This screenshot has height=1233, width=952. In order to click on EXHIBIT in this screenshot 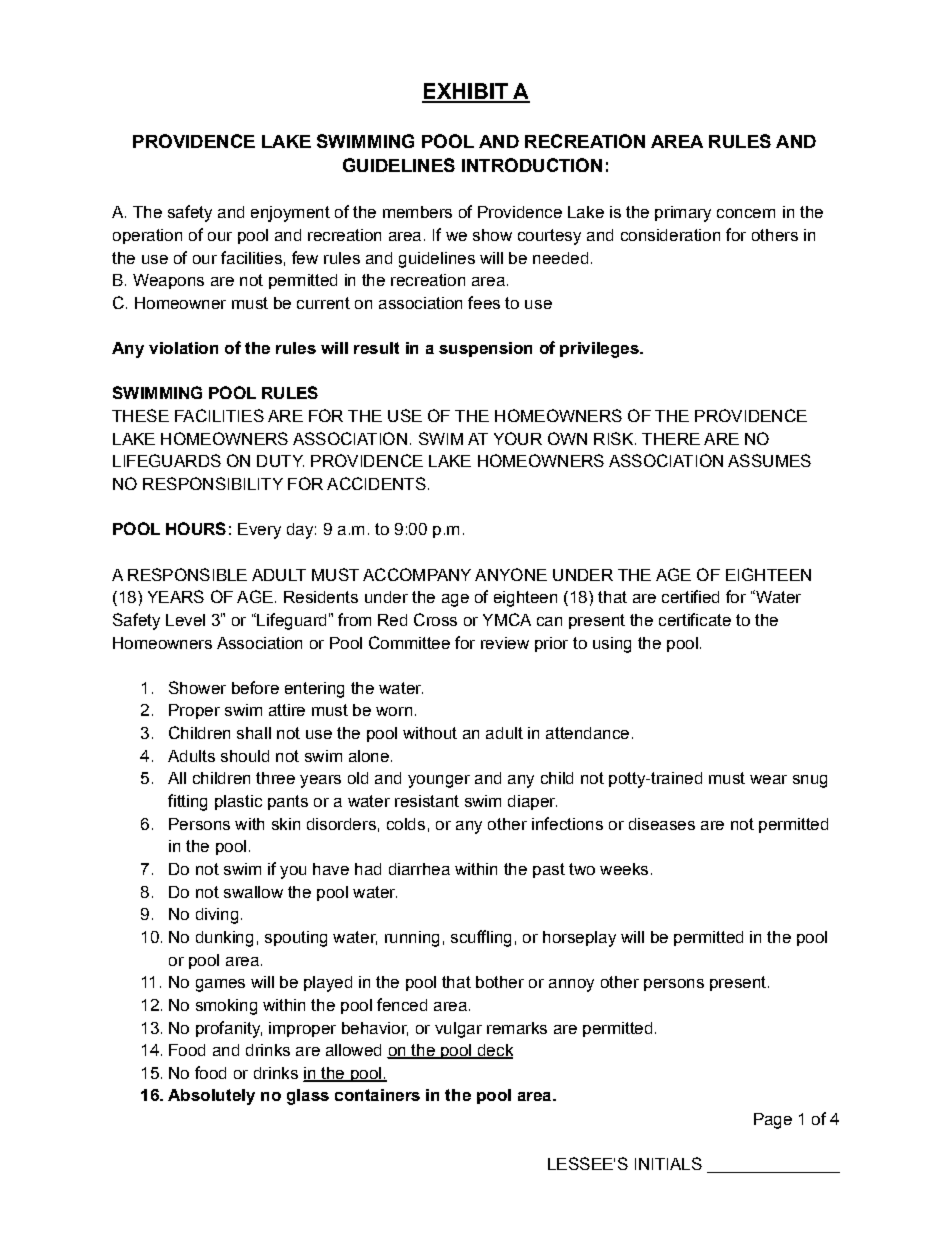, I will do `click(466, 92)`.
